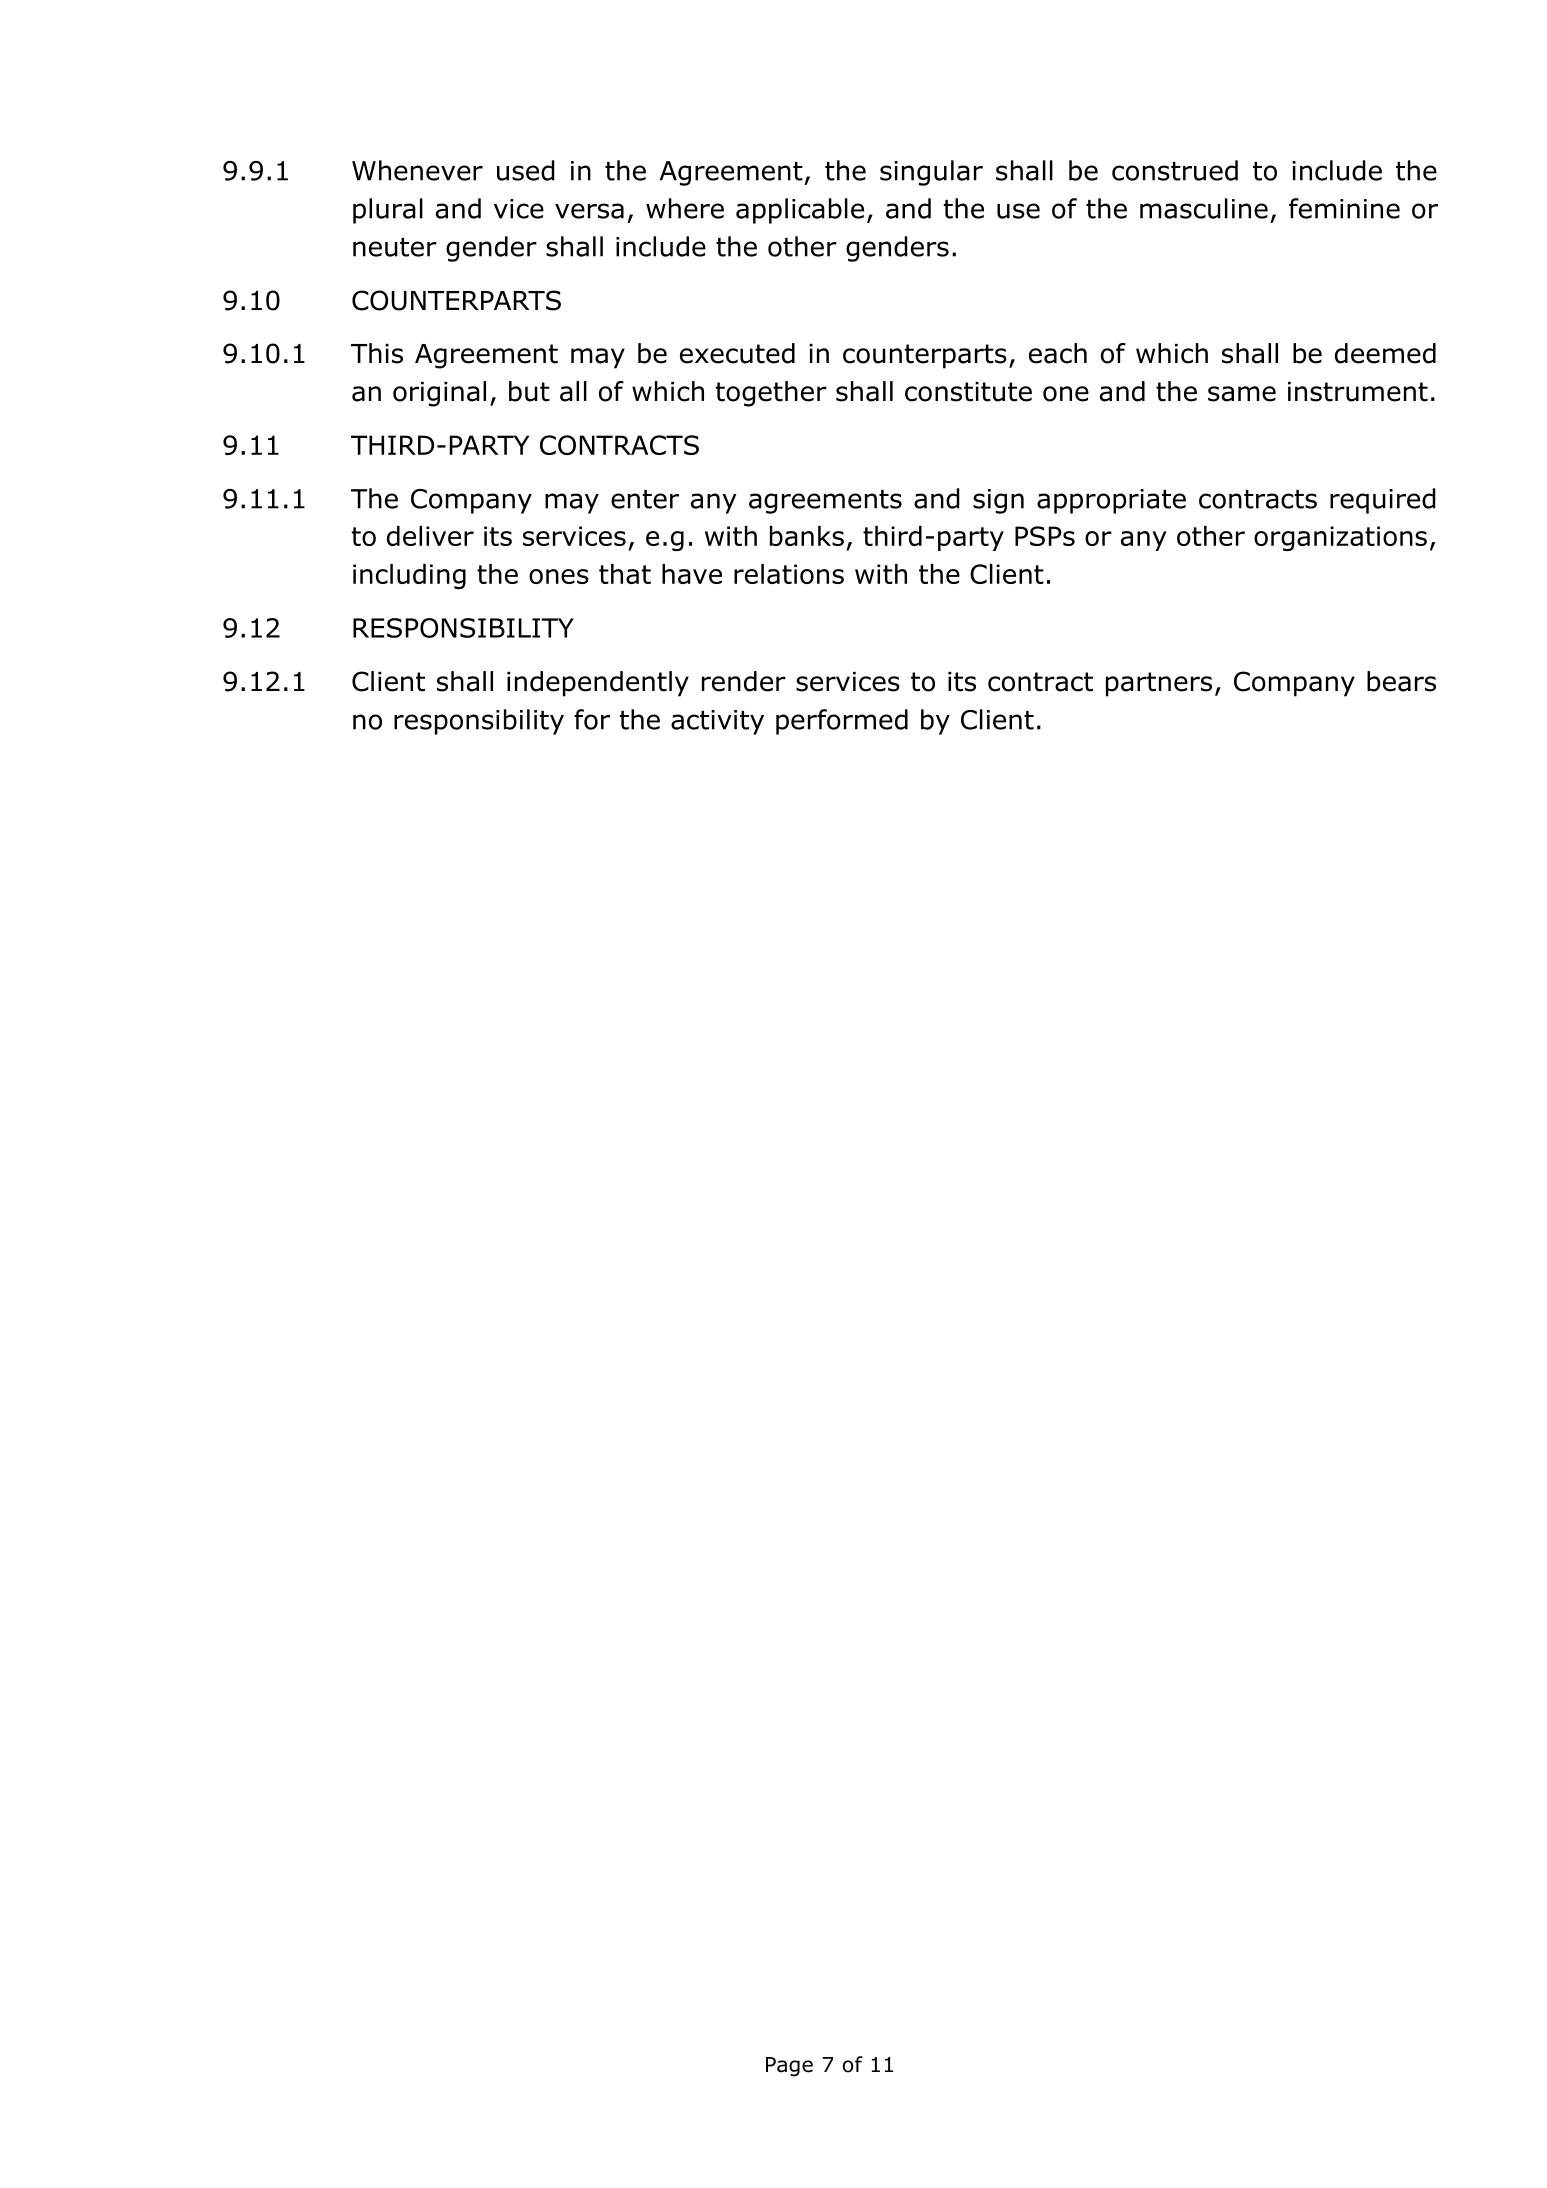 The width and height of the screenshot is (1547, 2188). What do you see at coordinates (598, 684) in the screenshot?
I see `independently` at bounding box center [598, 684].
